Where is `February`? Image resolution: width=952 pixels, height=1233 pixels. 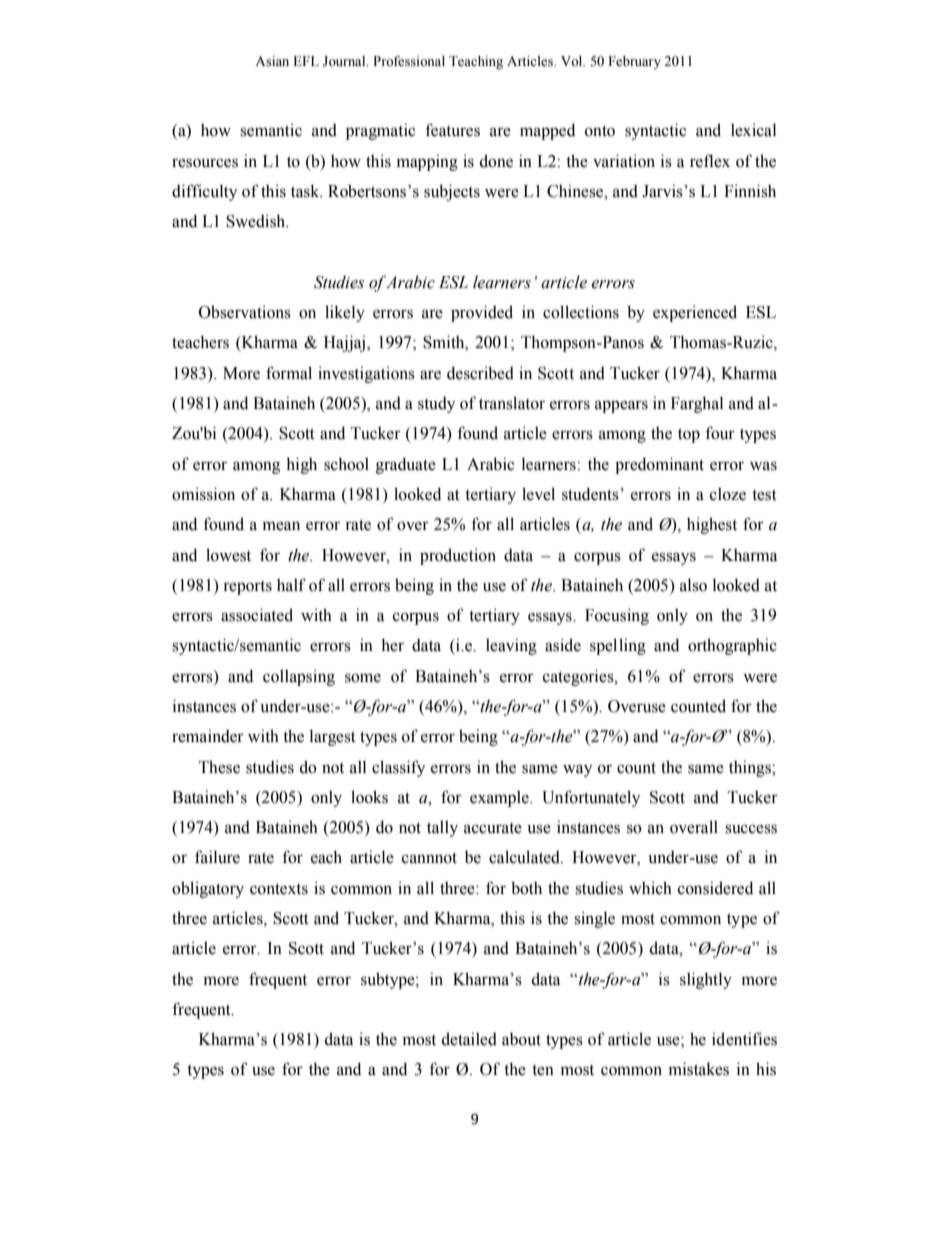 February is located at coordinates (634, 62).
